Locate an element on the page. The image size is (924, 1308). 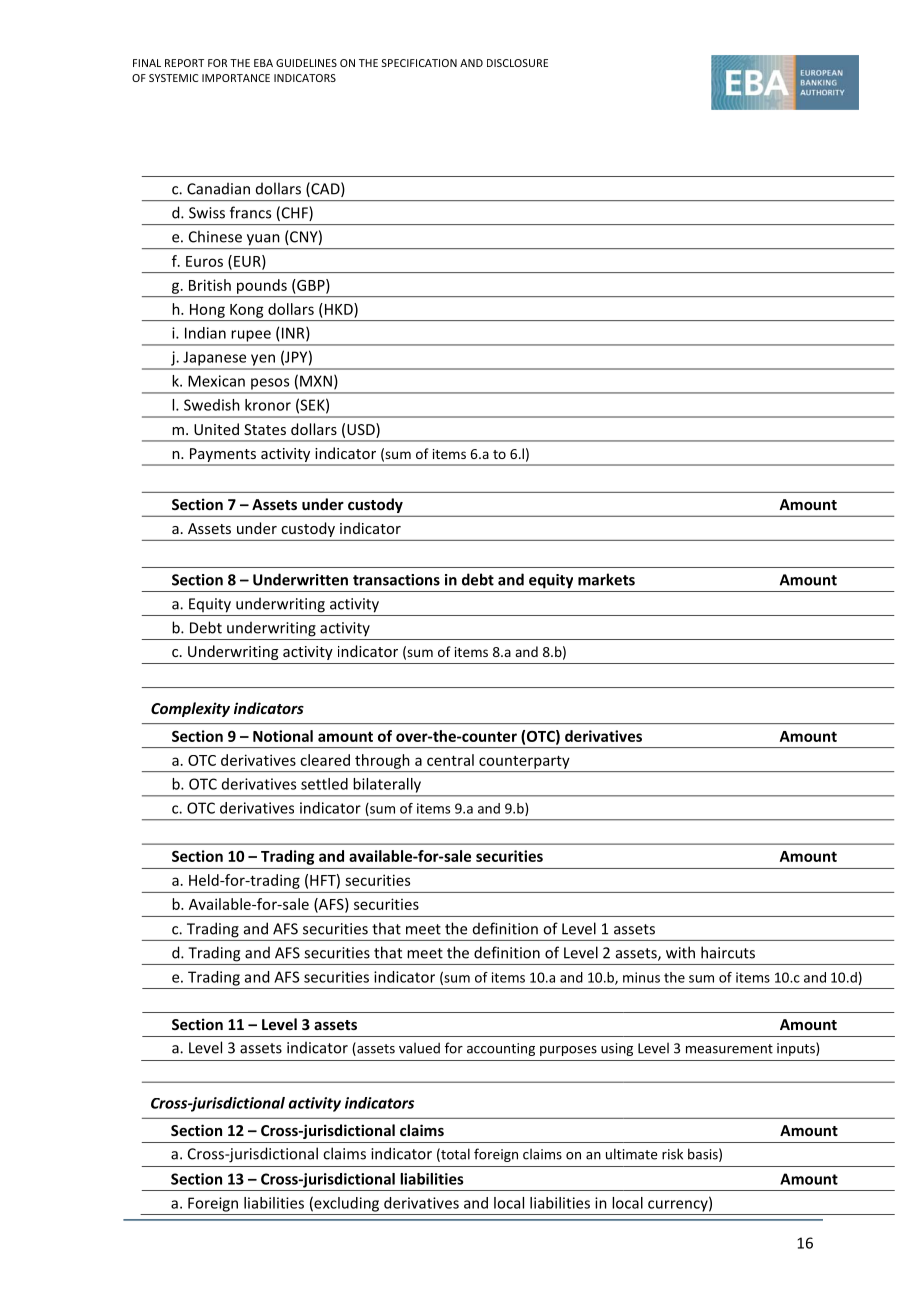
accounting is located at coordinates (501, 1049).
